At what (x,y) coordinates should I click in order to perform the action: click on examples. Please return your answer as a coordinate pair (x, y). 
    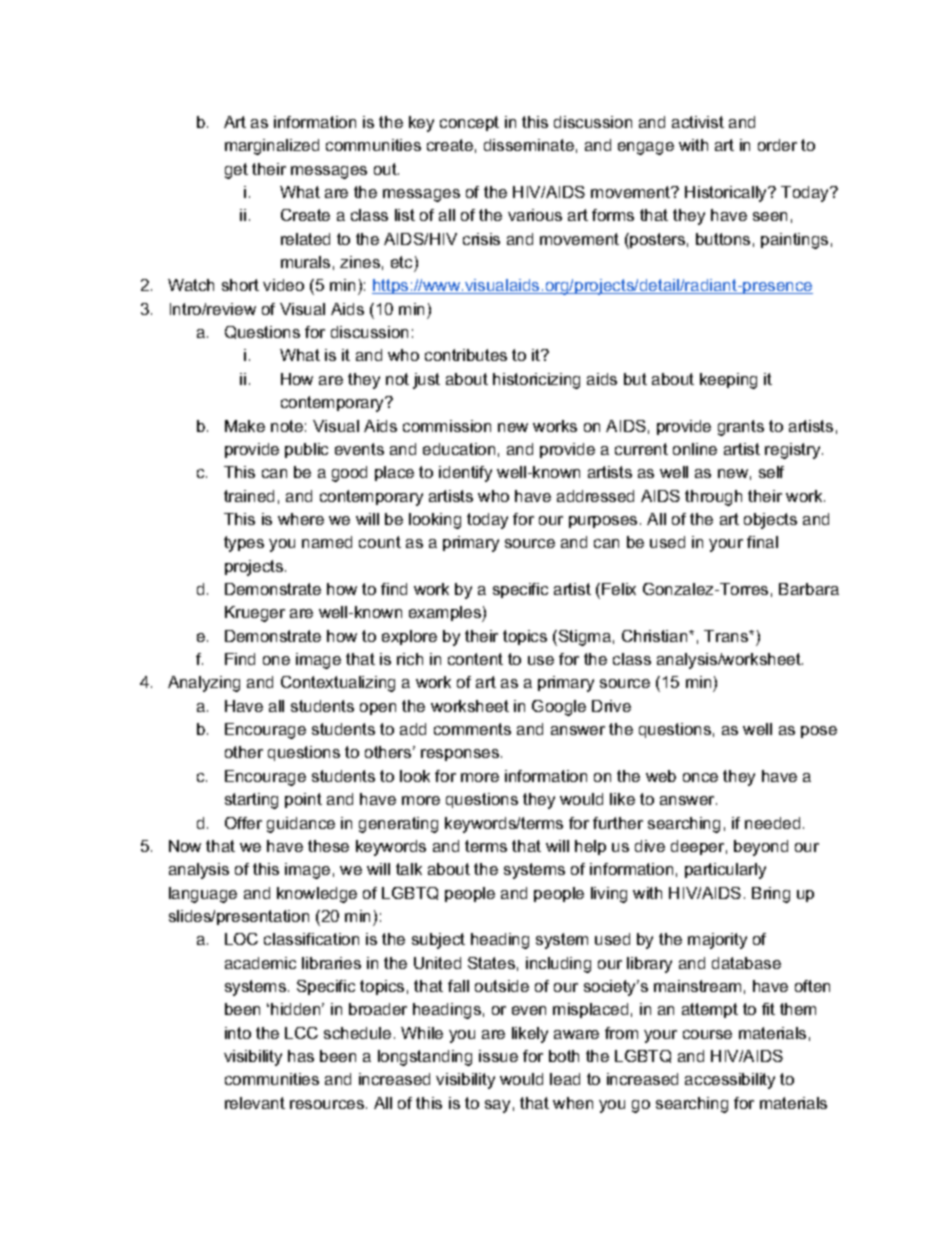
    Looking at the image, I should click on (446, 614).
